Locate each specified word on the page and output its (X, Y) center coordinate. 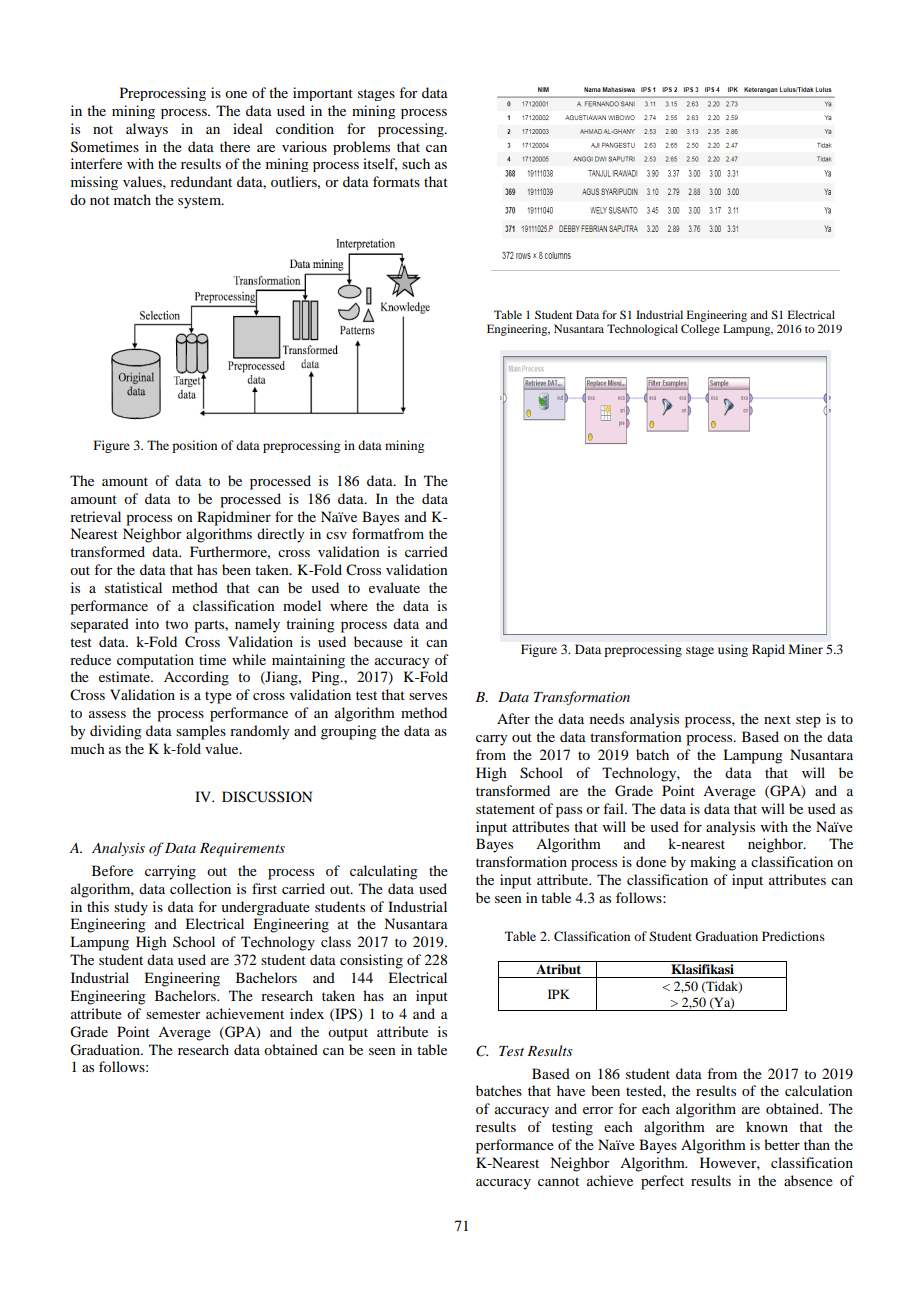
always (147, 130)
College (700, 330)
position (194, 446)
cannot (558, 1181)
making (713, 863)
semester (173, 1014)
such (416, 163)
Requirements (242, 850)
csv (336, 535)
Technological (642, 330)
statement (505, 809)
